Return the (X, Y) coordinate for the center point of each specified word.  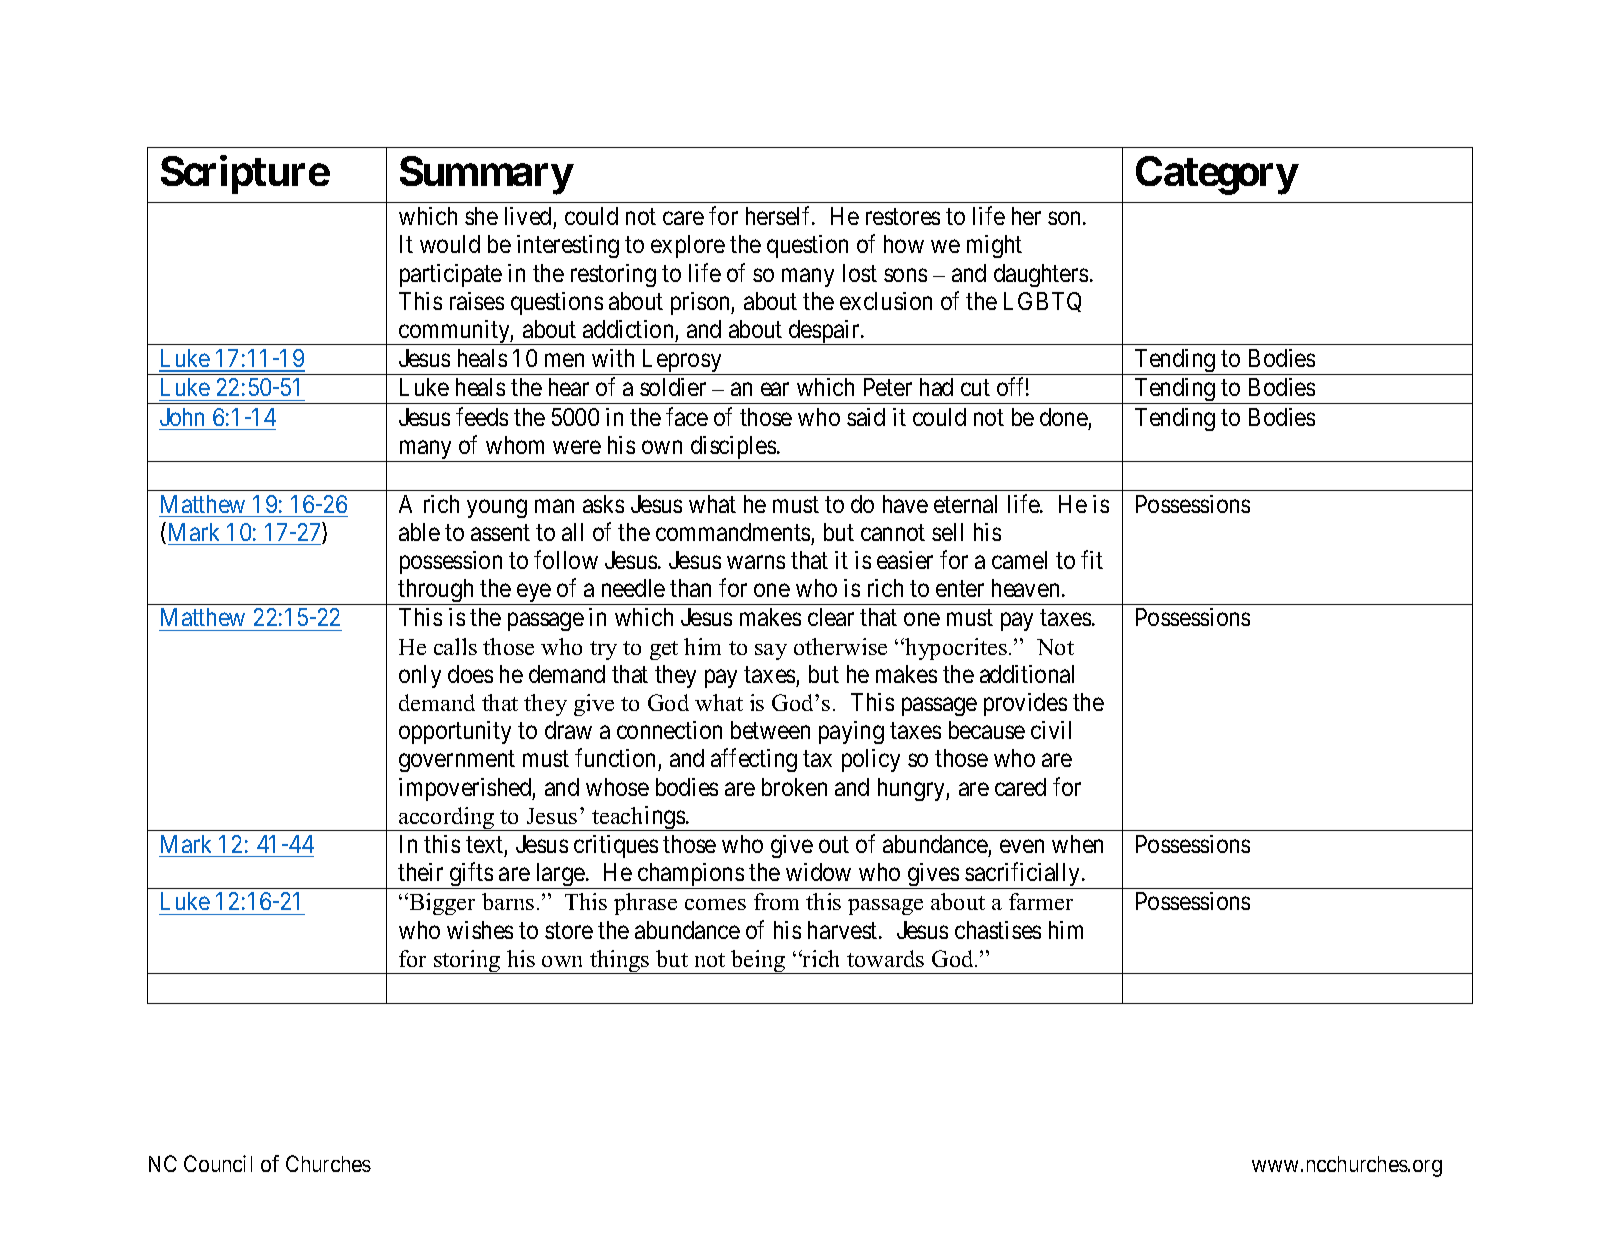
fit (1092, 559)
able (419, 532)
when (1077, 844)
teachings (638, 818)
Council (218, 1163)
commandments (733, 532)
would (450, 244)
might (994, 246)
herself (780, 215)
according (447, 819)
